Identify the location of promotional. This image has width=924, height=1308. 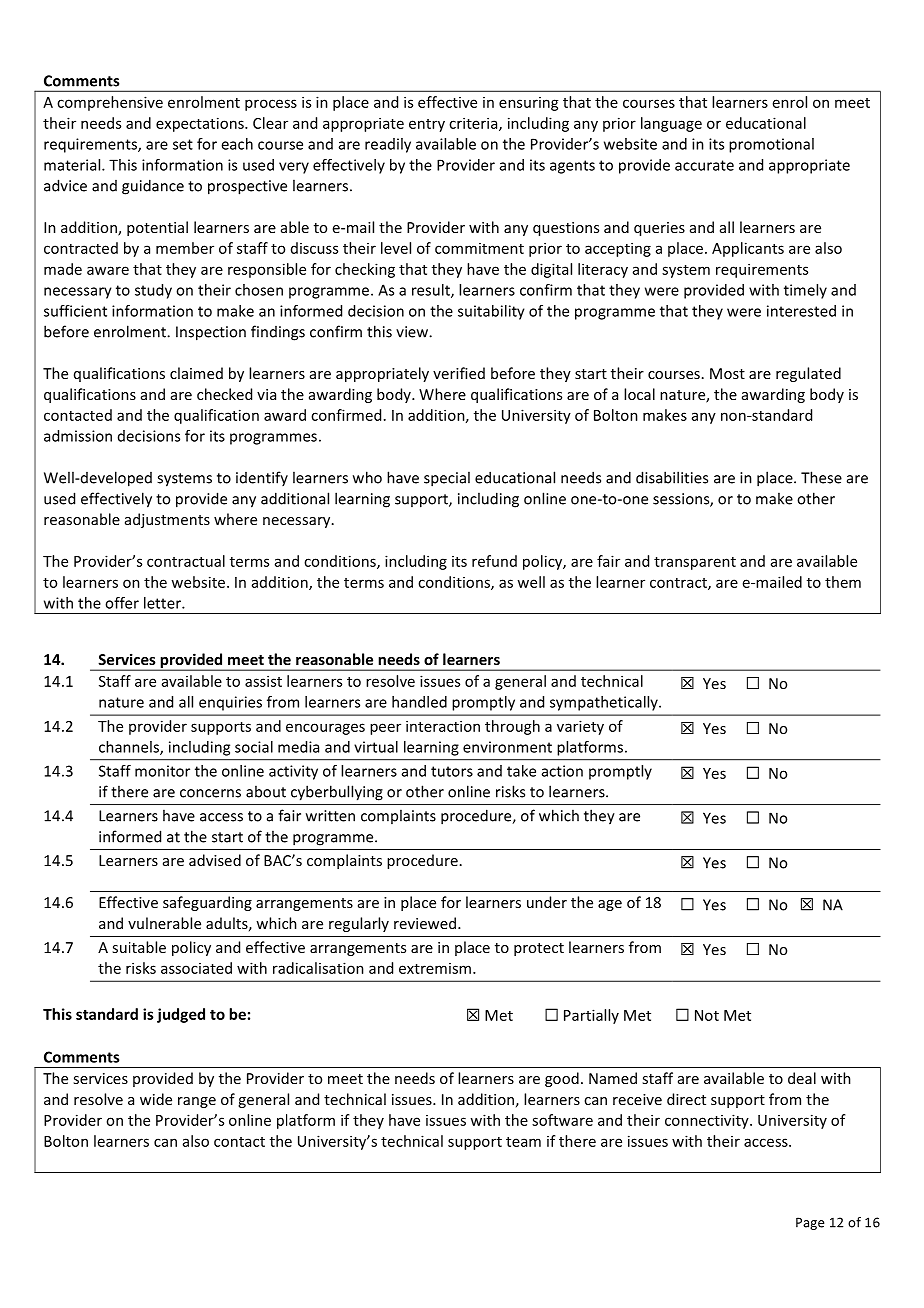
(771, 145).
